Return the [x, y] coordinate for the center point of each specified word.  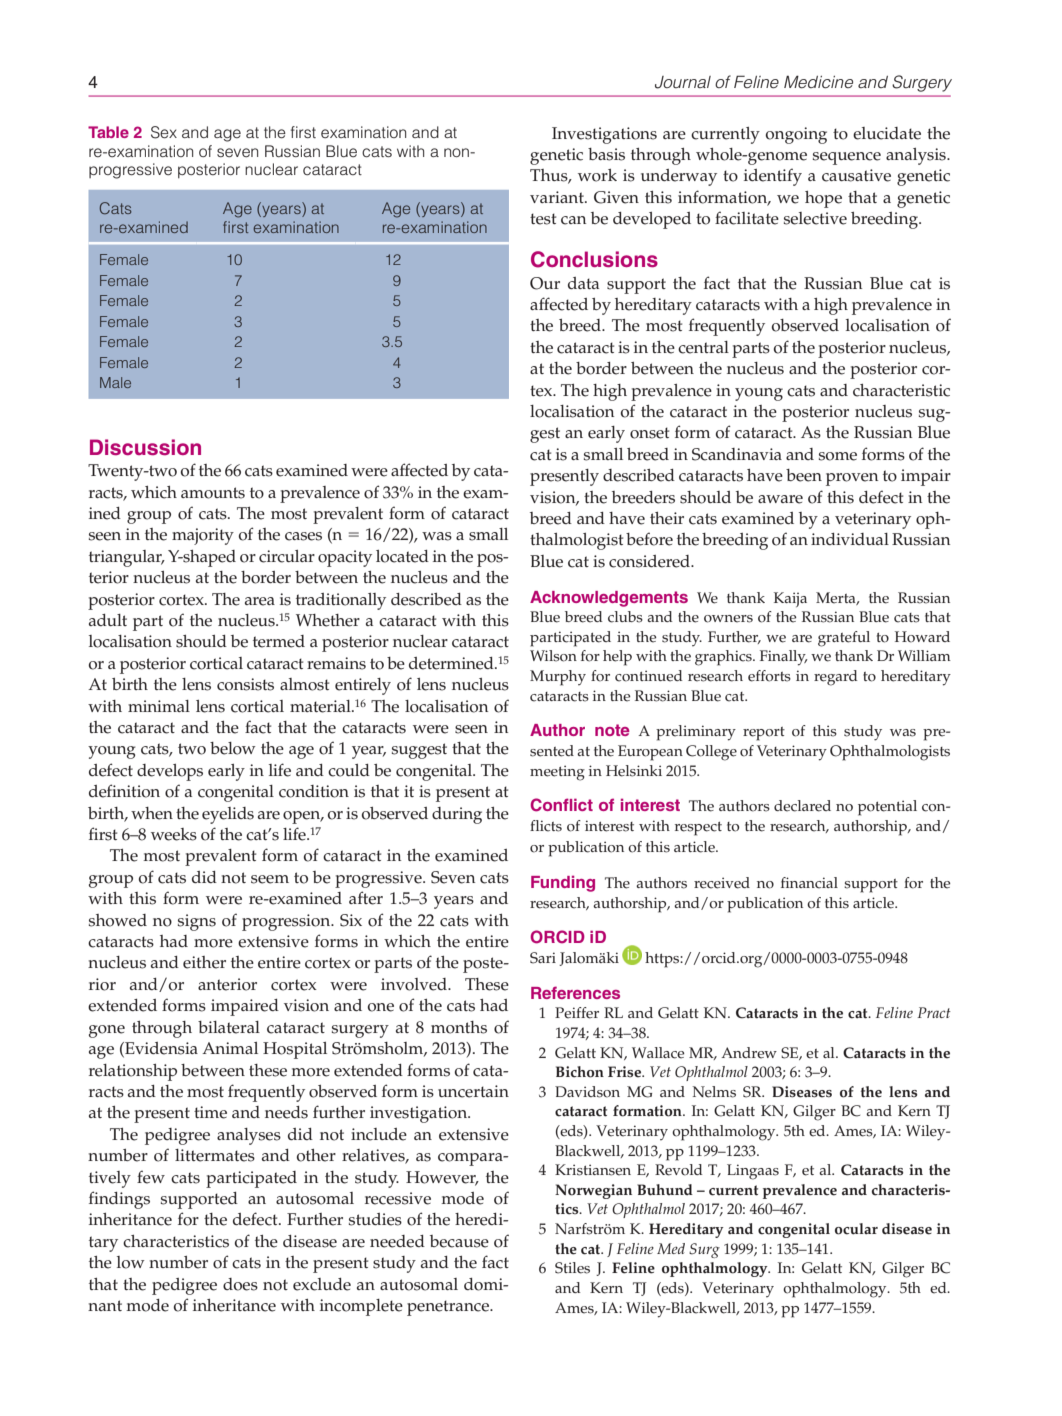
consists [245, 684]
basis [606, 154]
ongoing [796, 135]
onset [649, 433]
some [838, 456]
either [204, 962]
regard [836, 678]
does [240, 1284]
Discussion [145, 447]
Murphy [558, 678]
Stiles [572, 1268]
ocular [856, 1229]
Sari [543, 958]
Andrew [749, 1053]
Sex [164, 132]
